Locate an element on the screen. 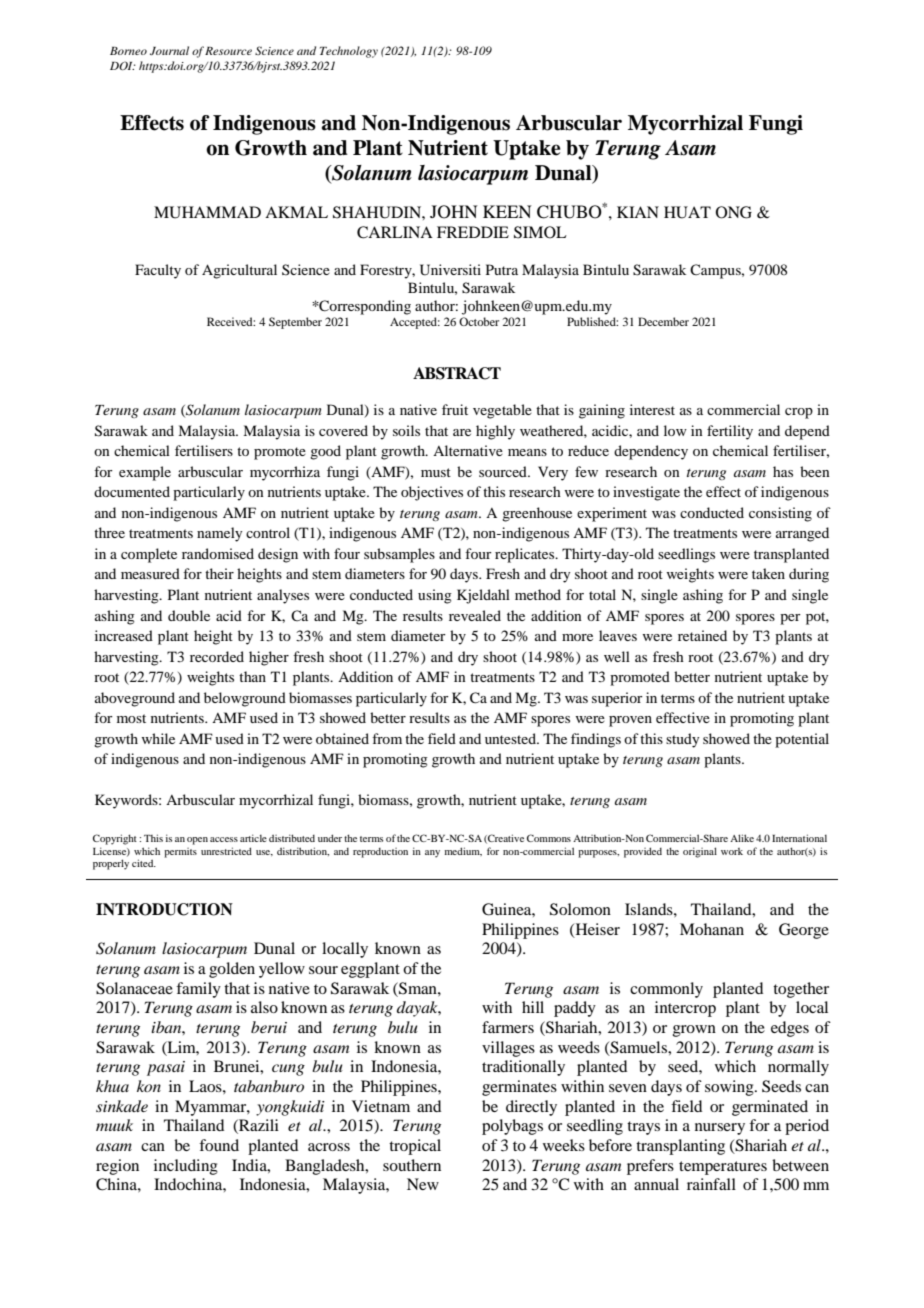 This screenshot has height=1308, width=924. INTRODUCTION is located at coordinates (164, 909).
